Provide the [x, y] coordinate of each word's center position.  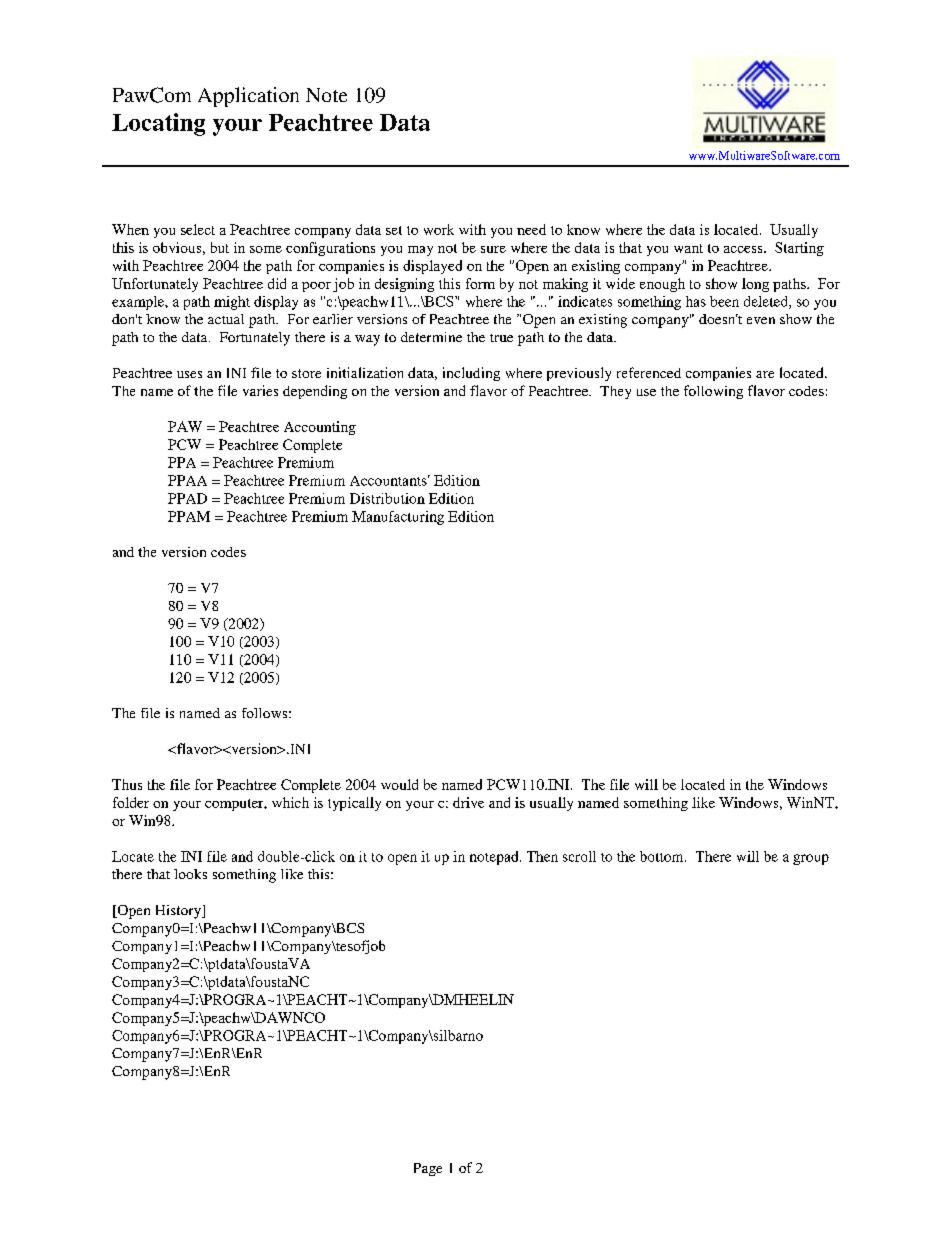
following [713, 392]
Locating [158, 124]
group [811, 859]
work [439, 229]
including [471, 374]
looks [190, 874]
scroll [579, 856]
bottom [663, 856]
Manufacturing [398, 518]
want [688, 248]
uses [189, 374]
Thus [127, 784]
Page [428, 1169]
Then [542, 856]
